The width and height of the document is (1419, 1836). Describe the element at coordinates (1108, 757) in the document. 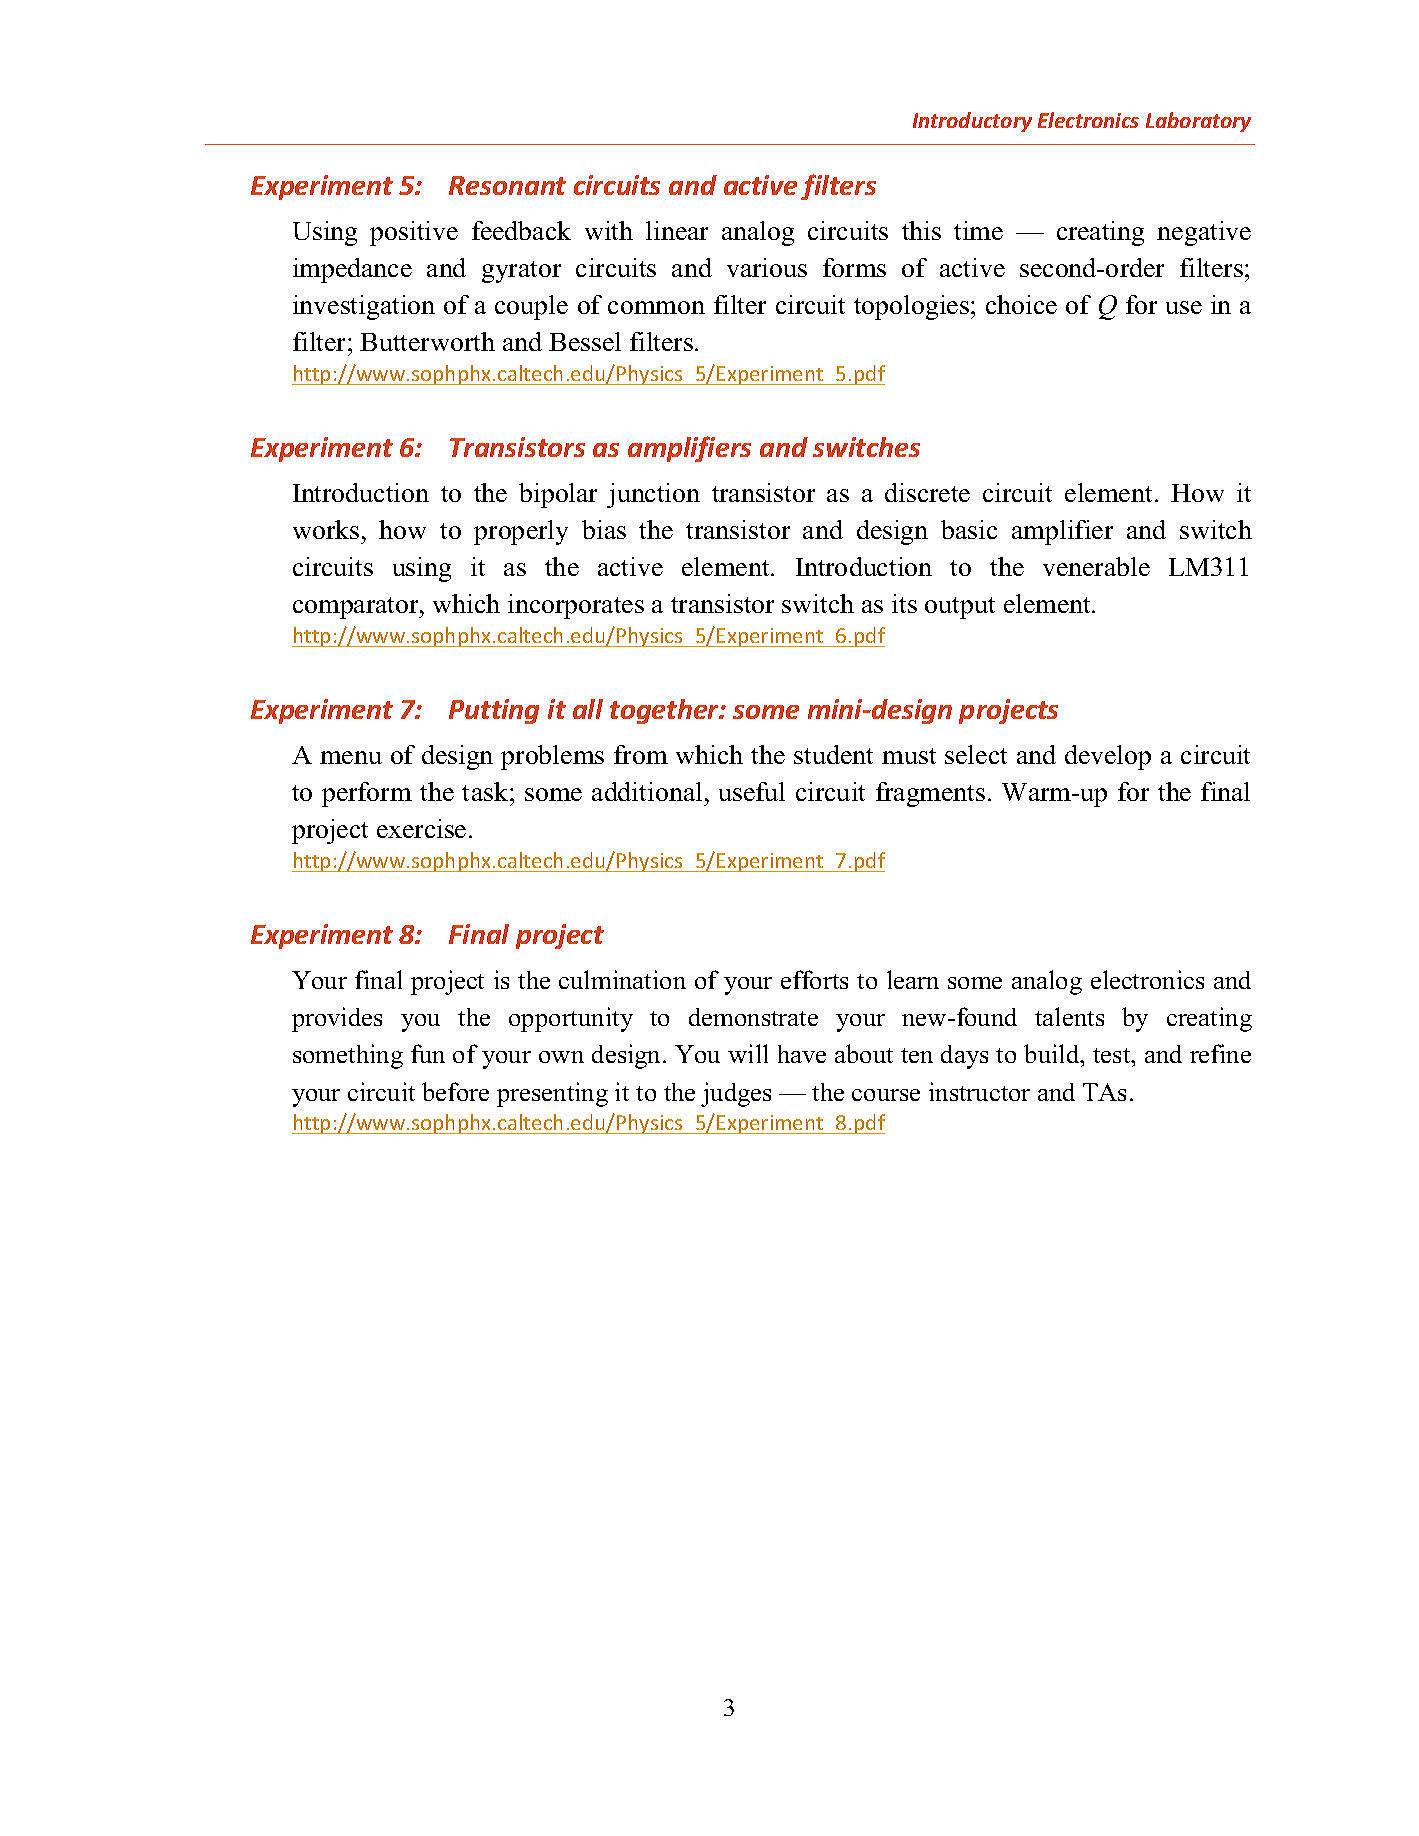

I see `develop` at that location.
